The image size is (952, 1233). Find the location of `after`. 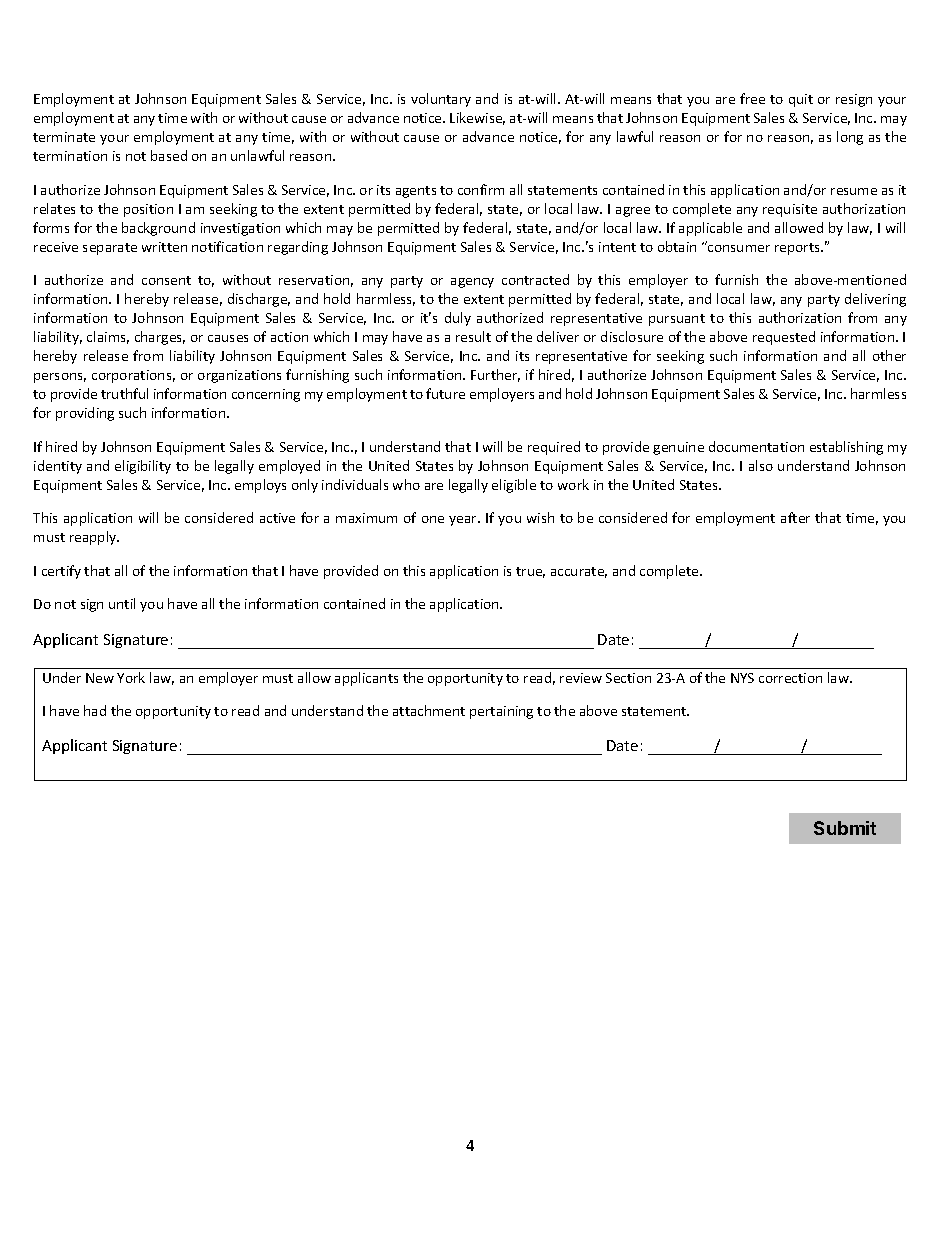

after is located at coordinates (795, 517).
